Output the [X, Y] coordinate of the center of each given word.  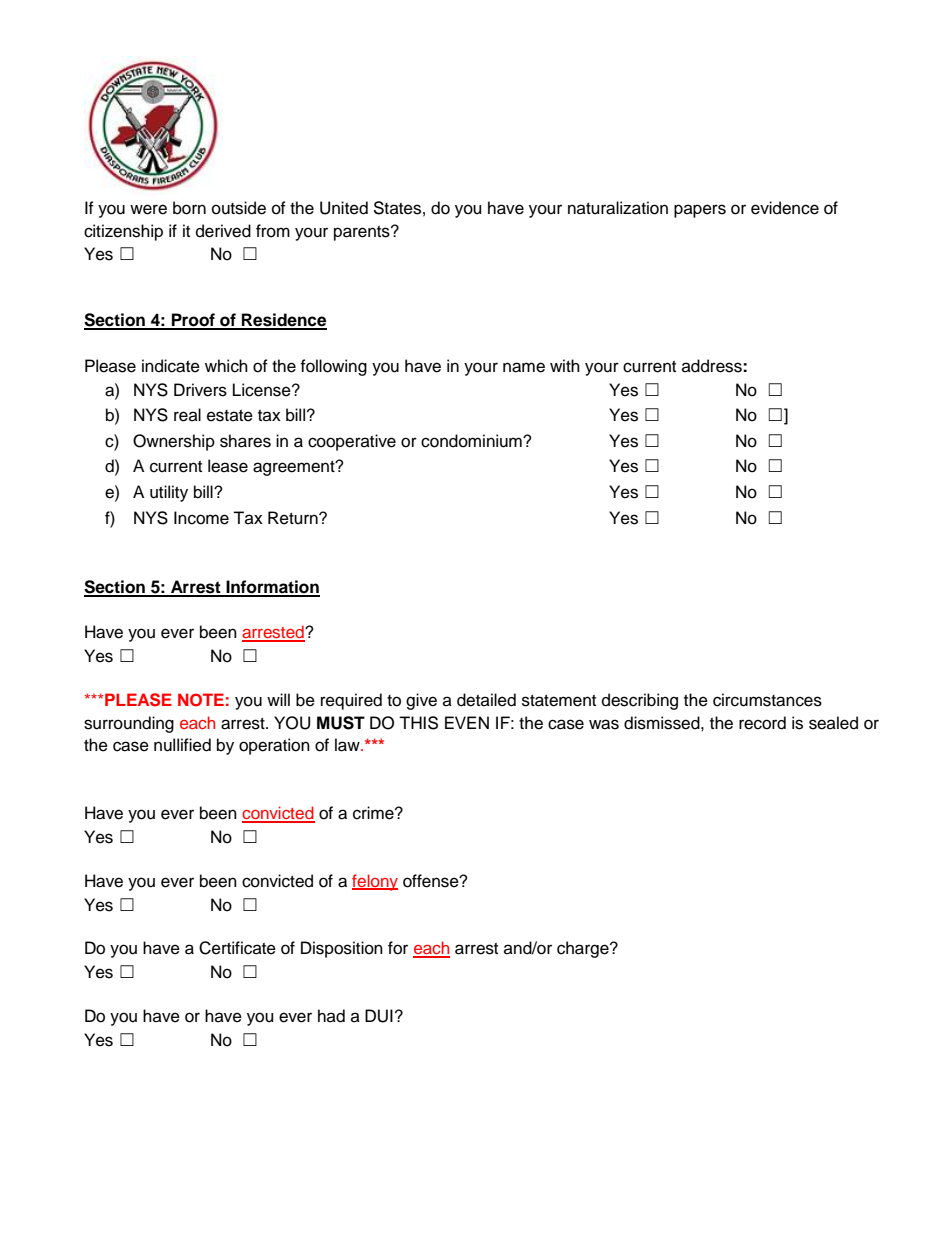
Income [201, 518]
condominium [472, 441]
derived [223, 231]
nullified [182, 745]
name [524, 367]
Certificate [237, 948]
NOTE [201, 700]
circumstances [767, 700]
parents [363, 233]
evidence [785, 208]
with [565, 365]
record [762, 723]
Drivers [200, 390]
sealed [833, 723]
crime [374, 813]
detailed [486, 700]
